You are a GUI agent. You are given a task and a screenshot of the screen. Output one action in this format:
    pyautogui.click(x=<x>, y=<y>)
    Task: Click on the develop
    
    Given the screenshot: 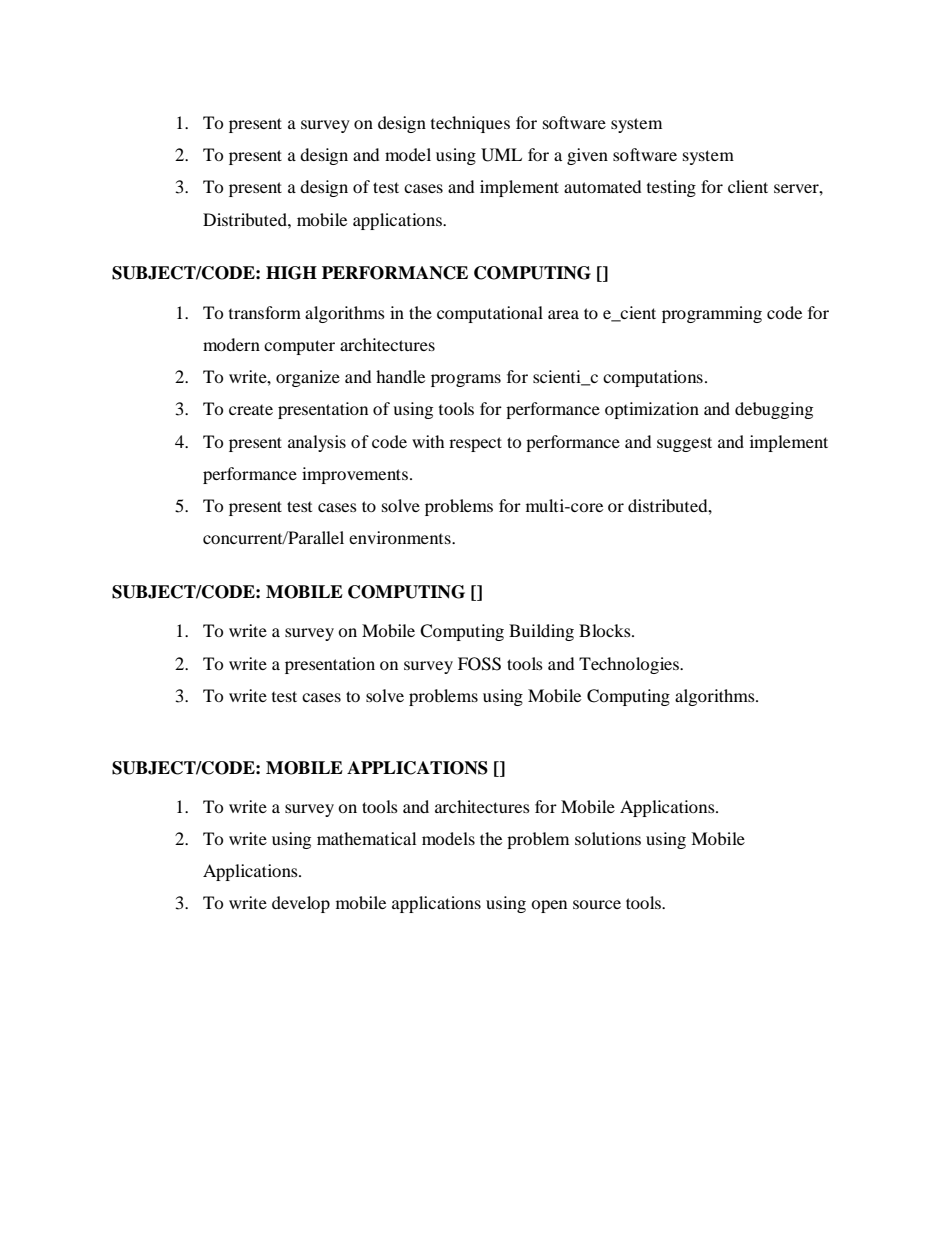 What is the action you would take?
    pyautogui.click(x=301, y=904)
